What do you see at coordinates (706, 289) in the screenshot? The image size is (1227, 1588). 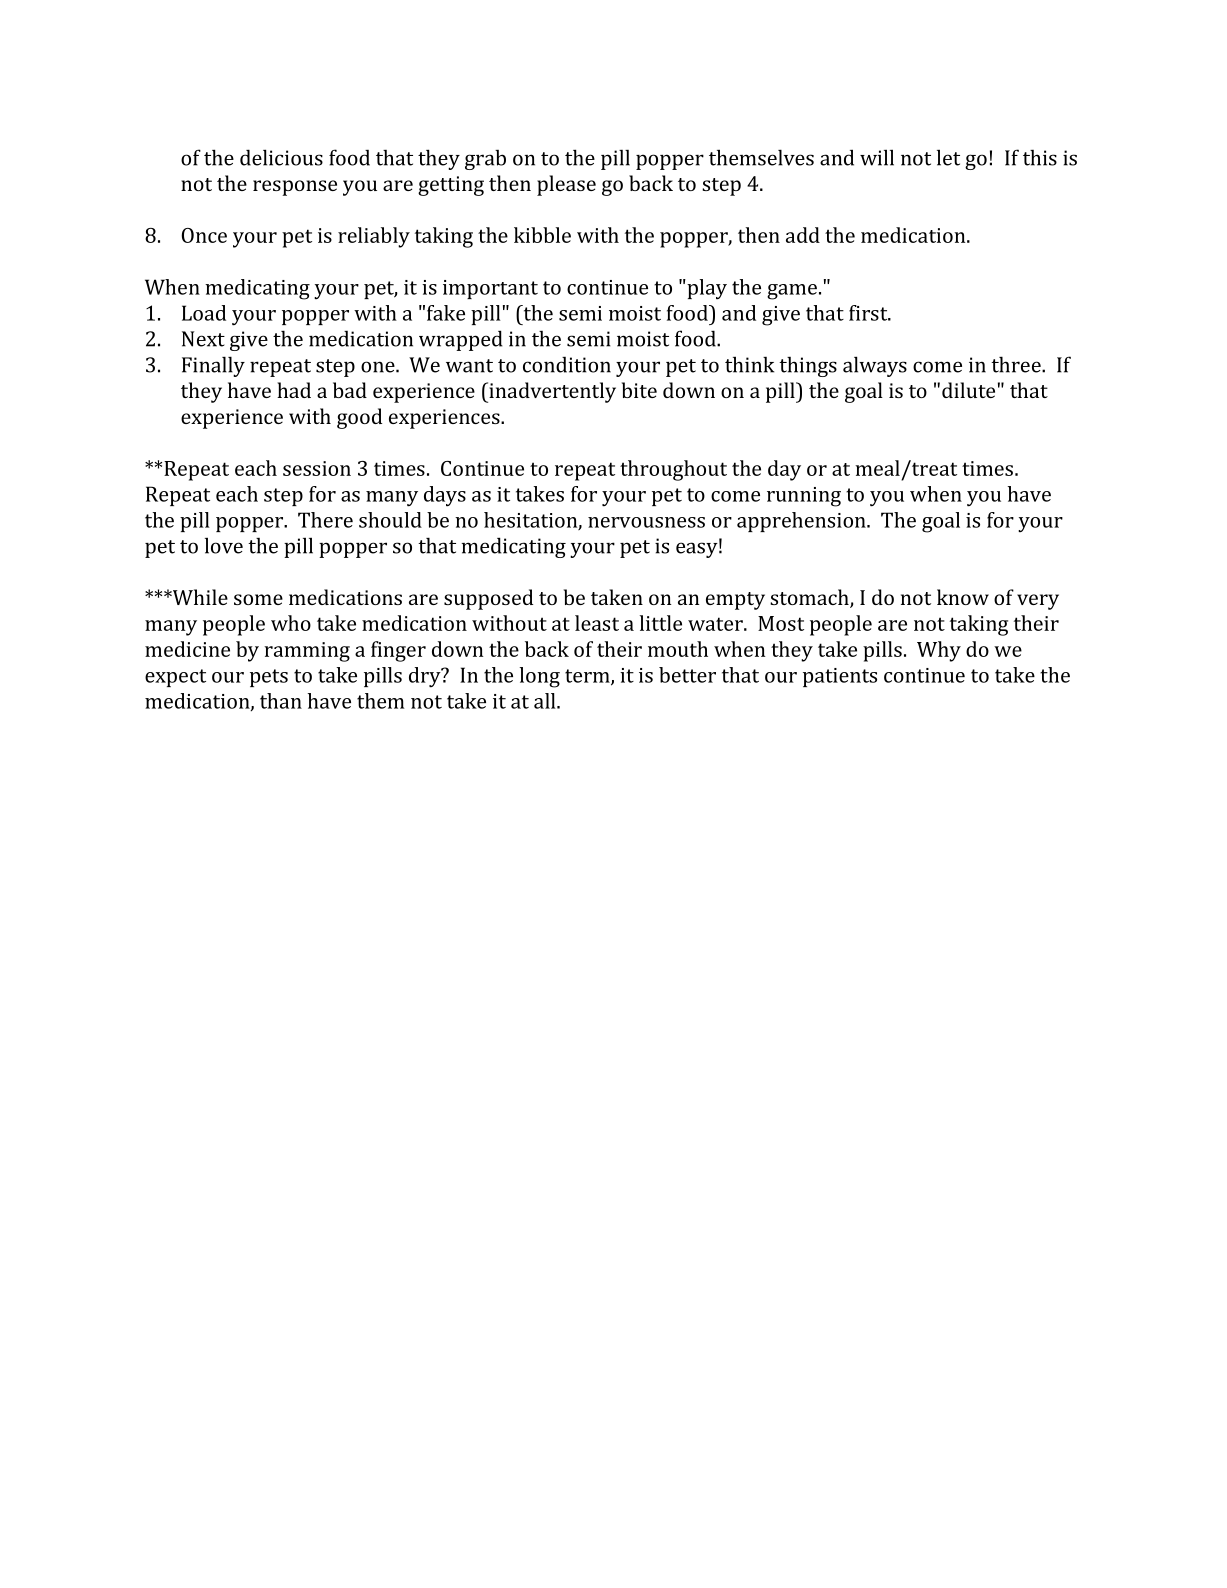 I see `play` at bounding box center [706, 289].
